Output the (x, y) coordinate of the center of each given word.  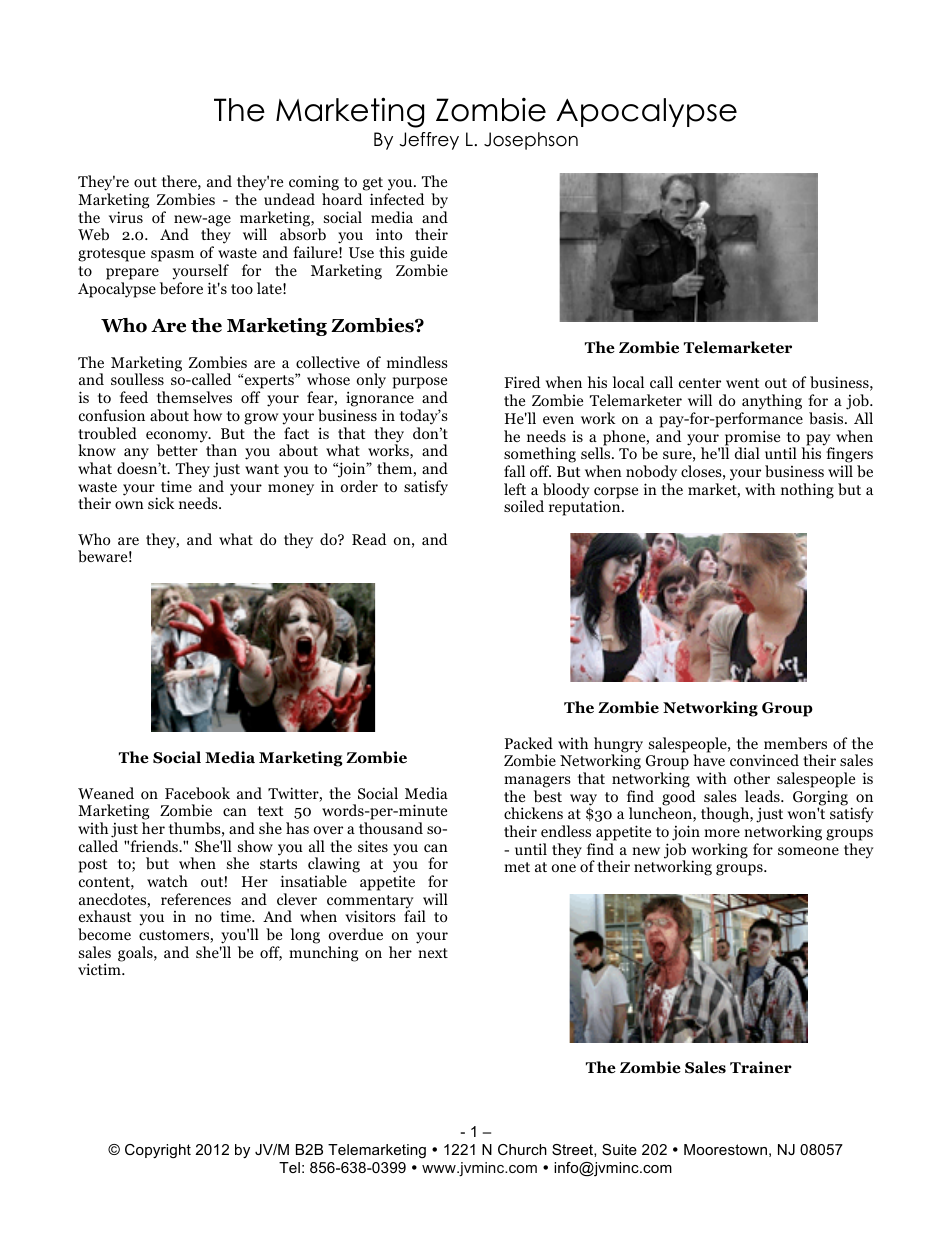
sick (161, 503)
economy (178, 438)
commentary (370, 903)
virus (126, 217)
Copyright (158, 1151)
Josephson (531, 141)
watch (167, 881)
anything (772, 402)
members (795, 743)
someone (808, 851)
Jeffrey (429, 141)
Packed (529, 743)
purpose (420, 384)
